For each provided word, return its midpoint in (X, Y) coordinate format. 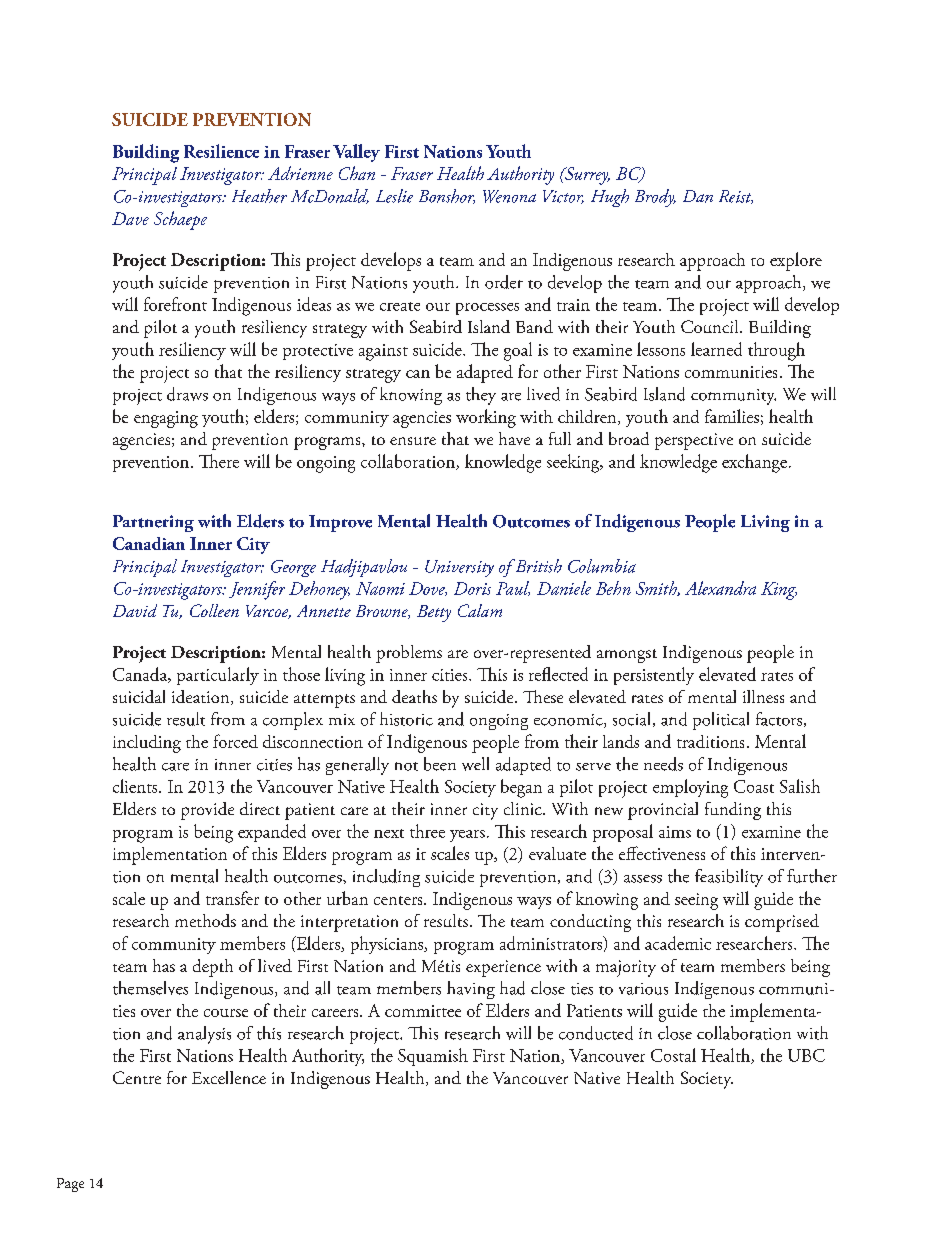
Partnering (153, 523)
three (427, 831)
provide (207, 811)
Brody (655, 198)
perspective (694, 441)
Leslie (394, 196)
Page (70, 1185)
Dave (130, 218)
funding (733, 811)
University (459, 568)
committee (423, 1011)
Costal (673, 1055)
